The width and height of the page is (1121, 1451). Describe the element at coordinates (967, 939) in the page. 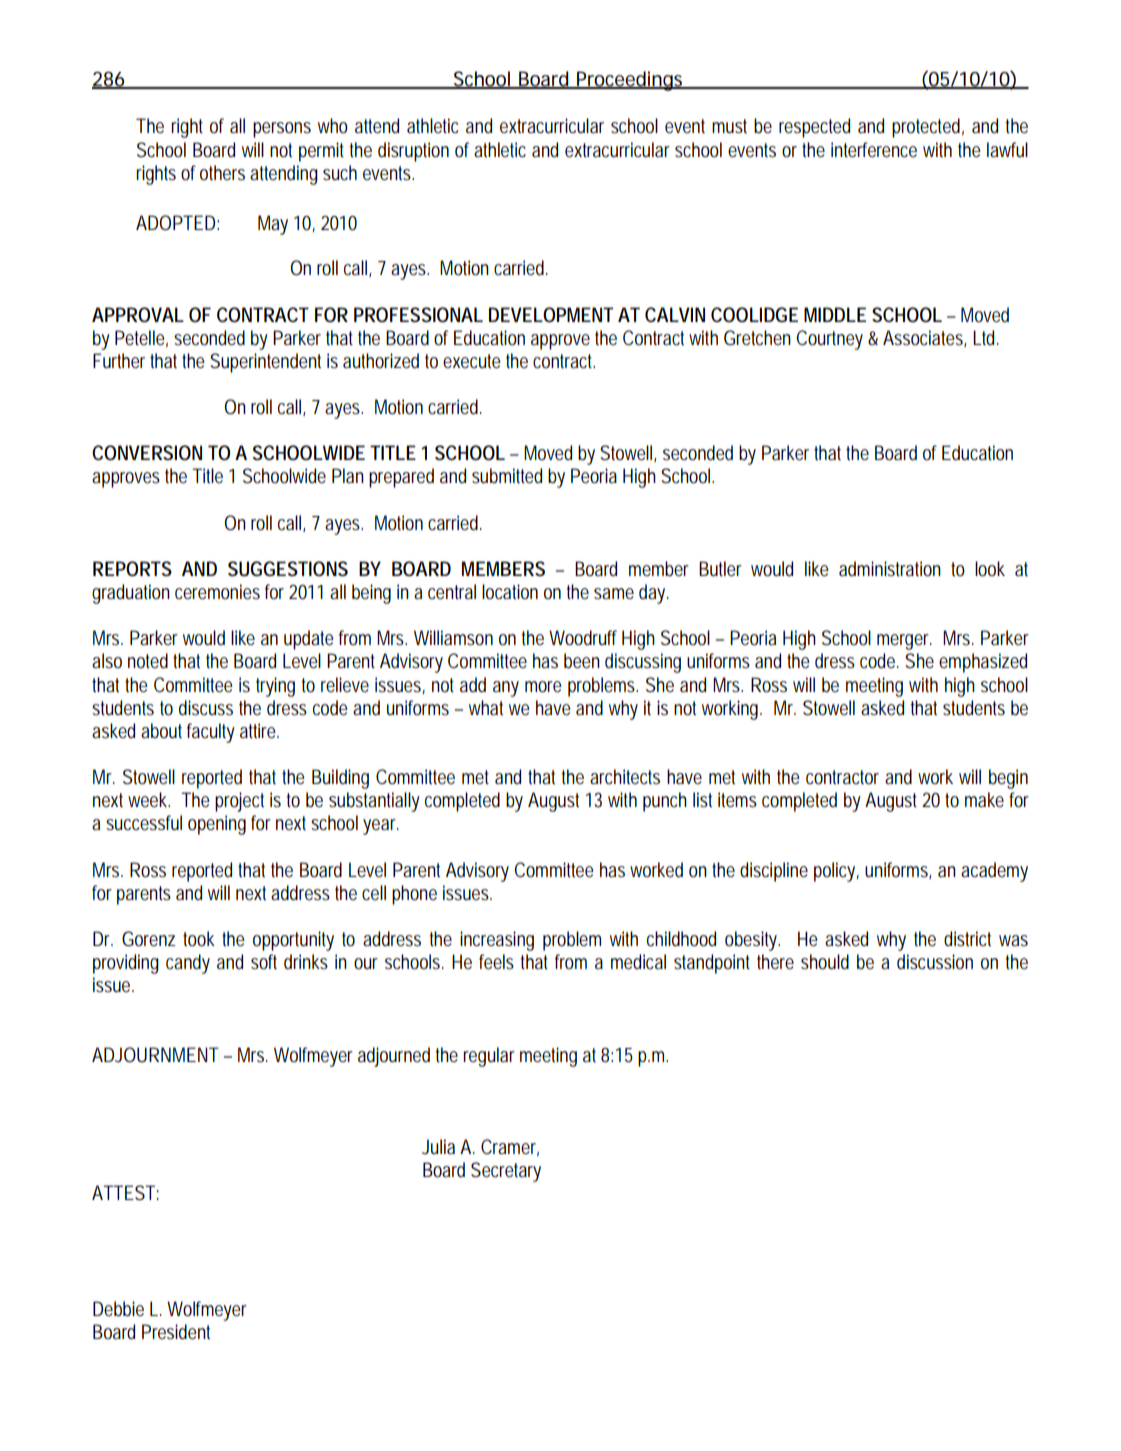

I see `district` at that location.
